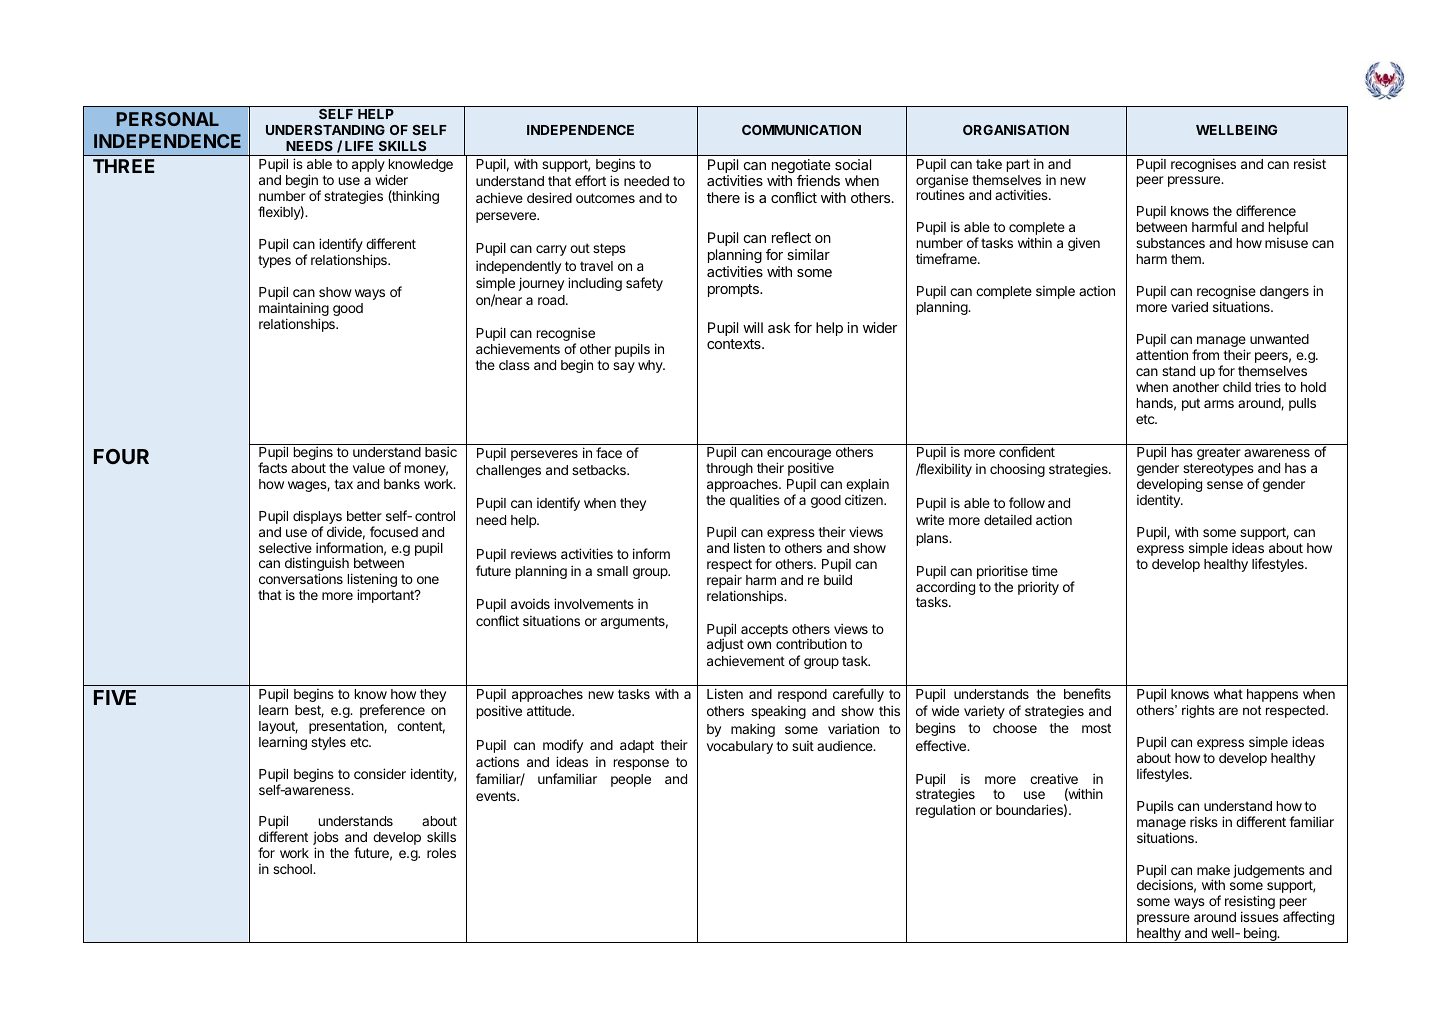 The width and height of the page is (1444, 1021). What do you see at coordinates (272, 467) in the page?
I see `facts` at bounding box center [272, 467].
